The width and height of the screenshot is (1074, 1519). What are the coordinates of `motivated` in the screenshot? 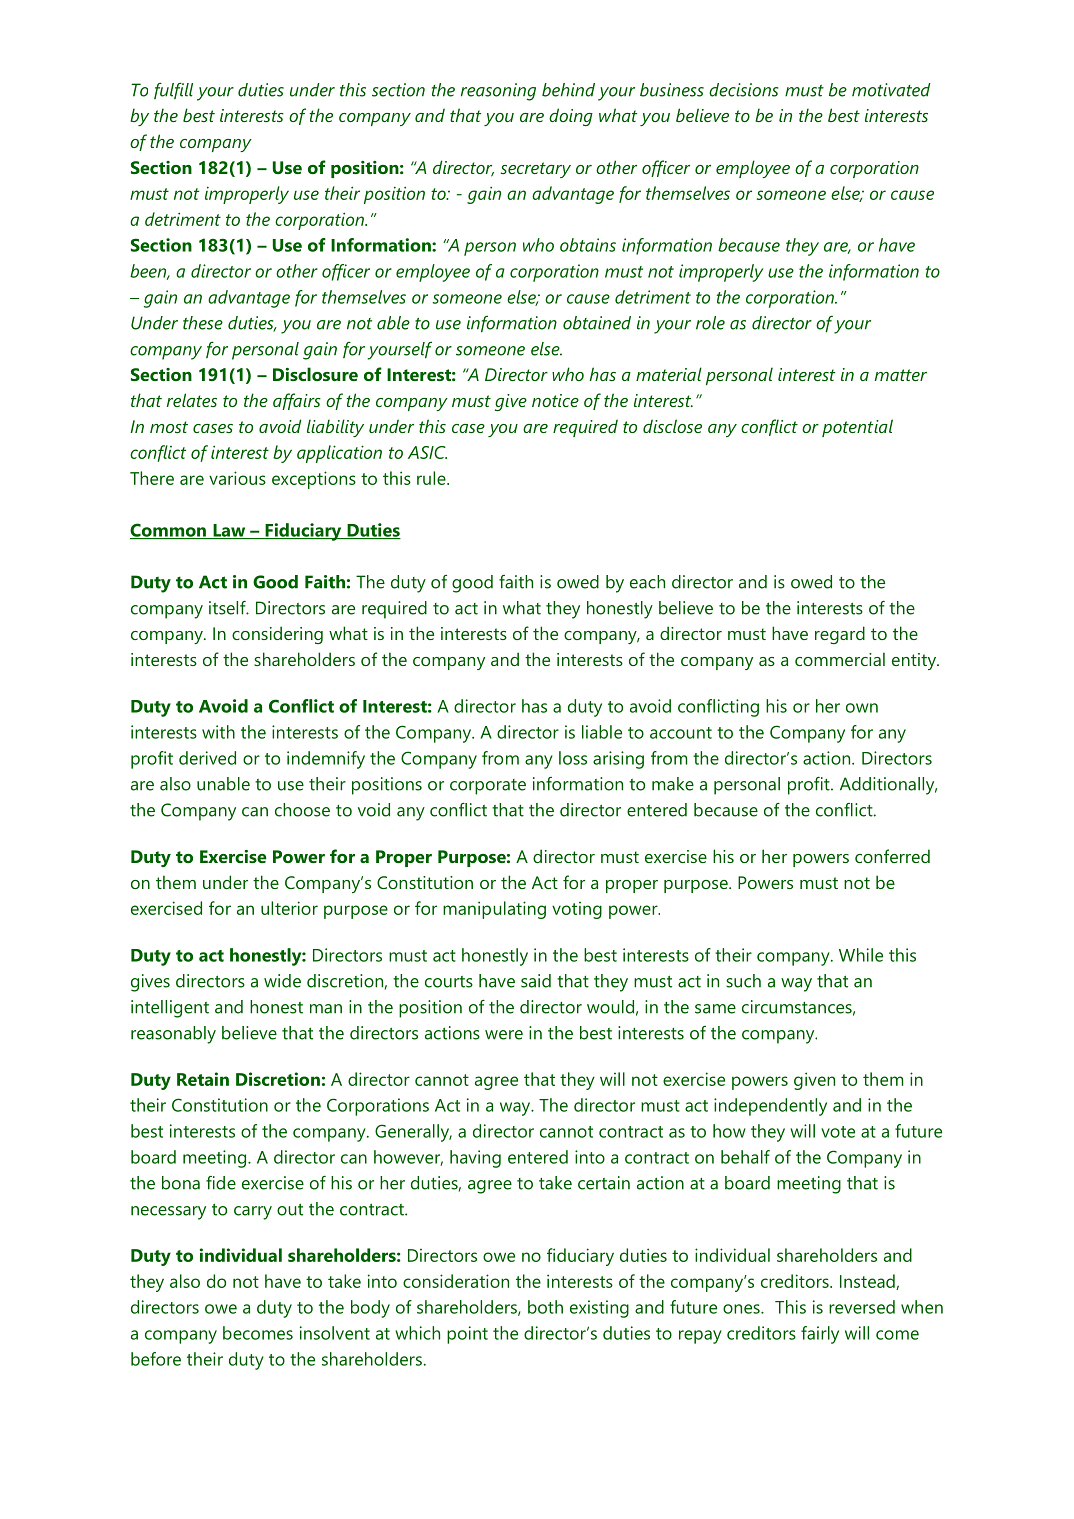 It's located at (891, 90).
